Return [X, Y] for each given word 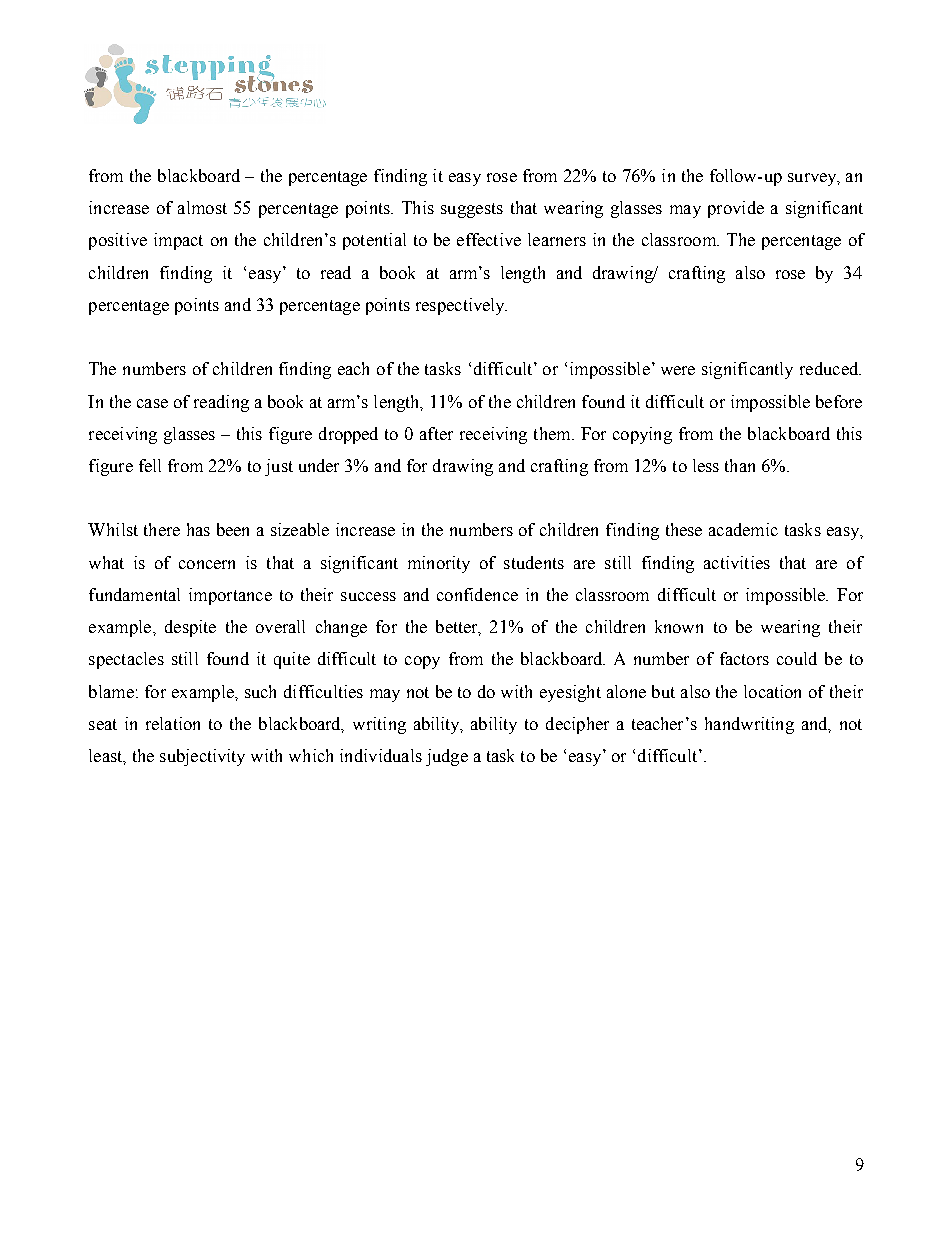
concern [207, 564]
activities [737, 562]
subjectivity [202, 757]
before [839, 401]
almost [202, 207]
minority [439, 564]
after [436, 433]
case [152, 403]
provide [736, 209]
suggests [472, 210]
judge [447, 757]
